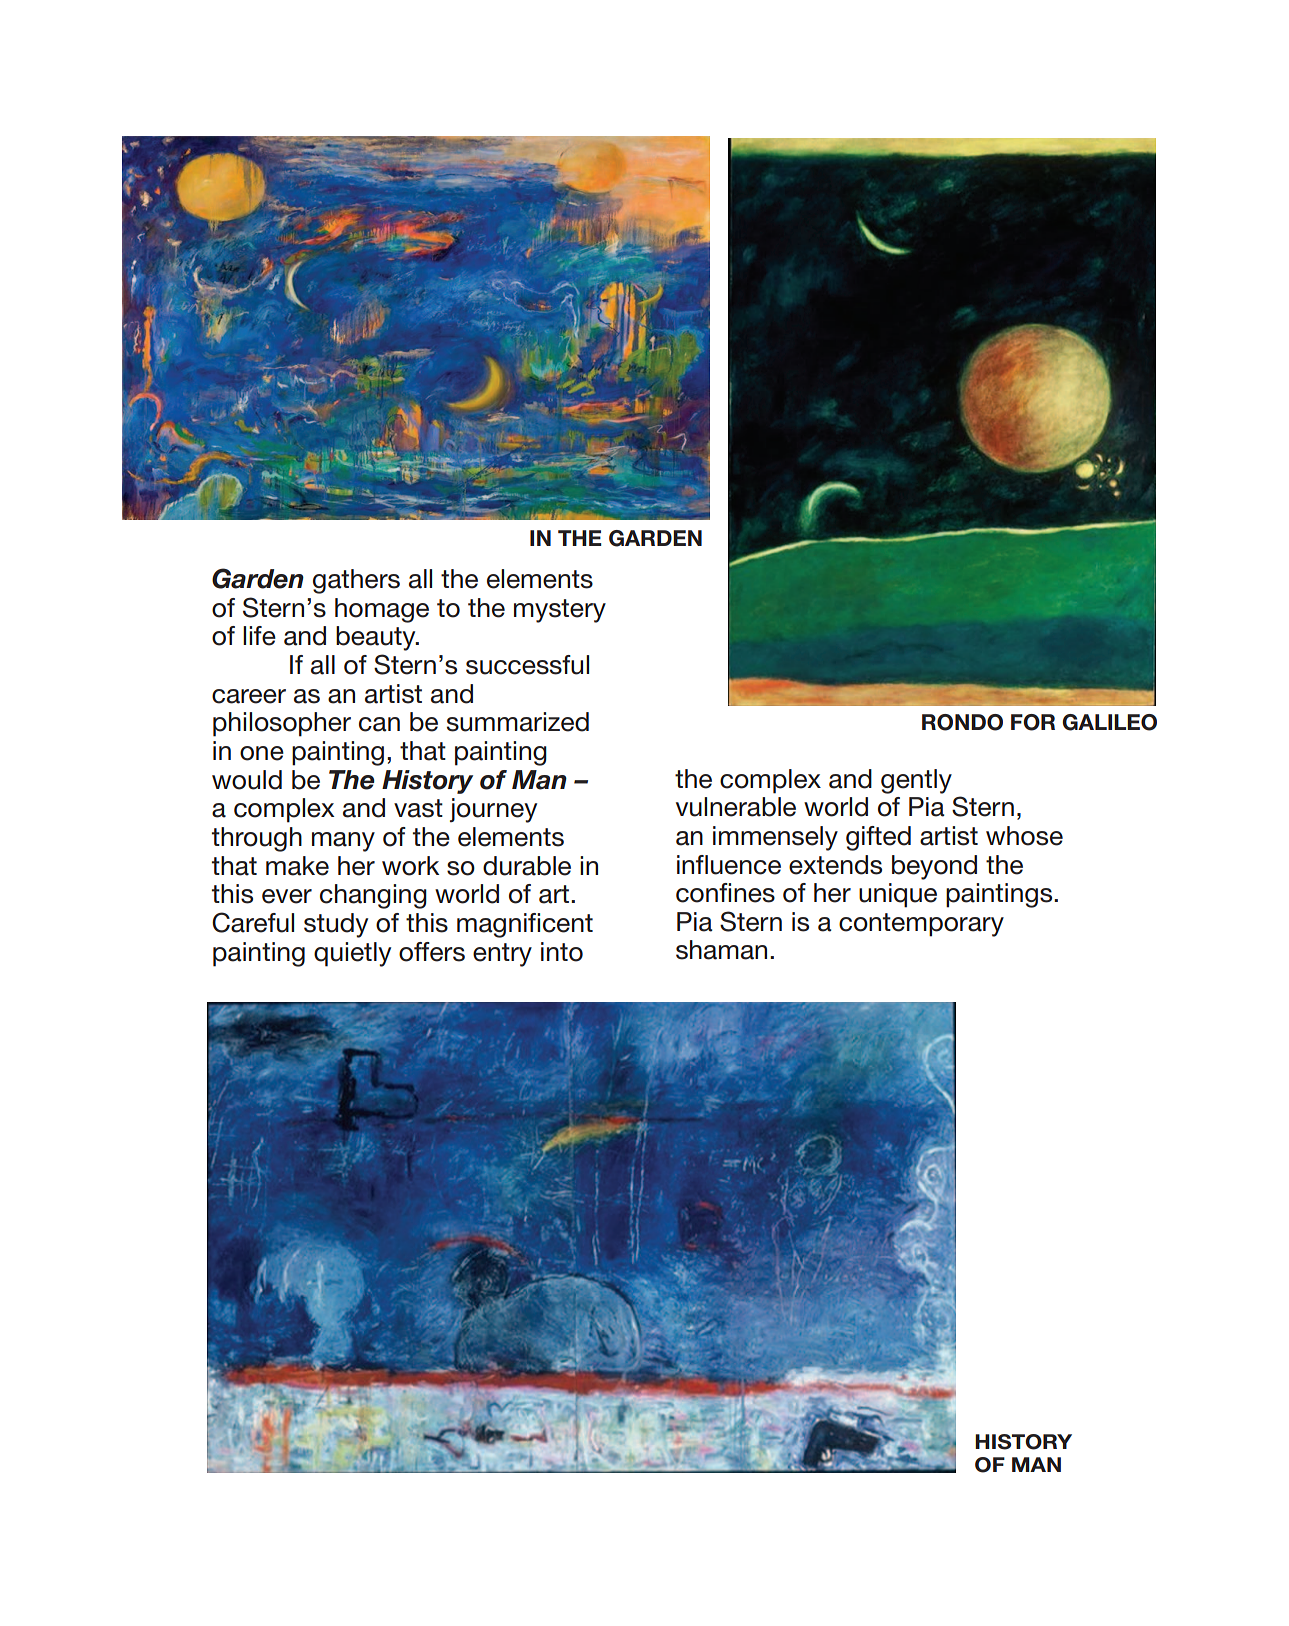  Describe the element at coordinates (356, 581) in the image. I see `gathers` at that location.
